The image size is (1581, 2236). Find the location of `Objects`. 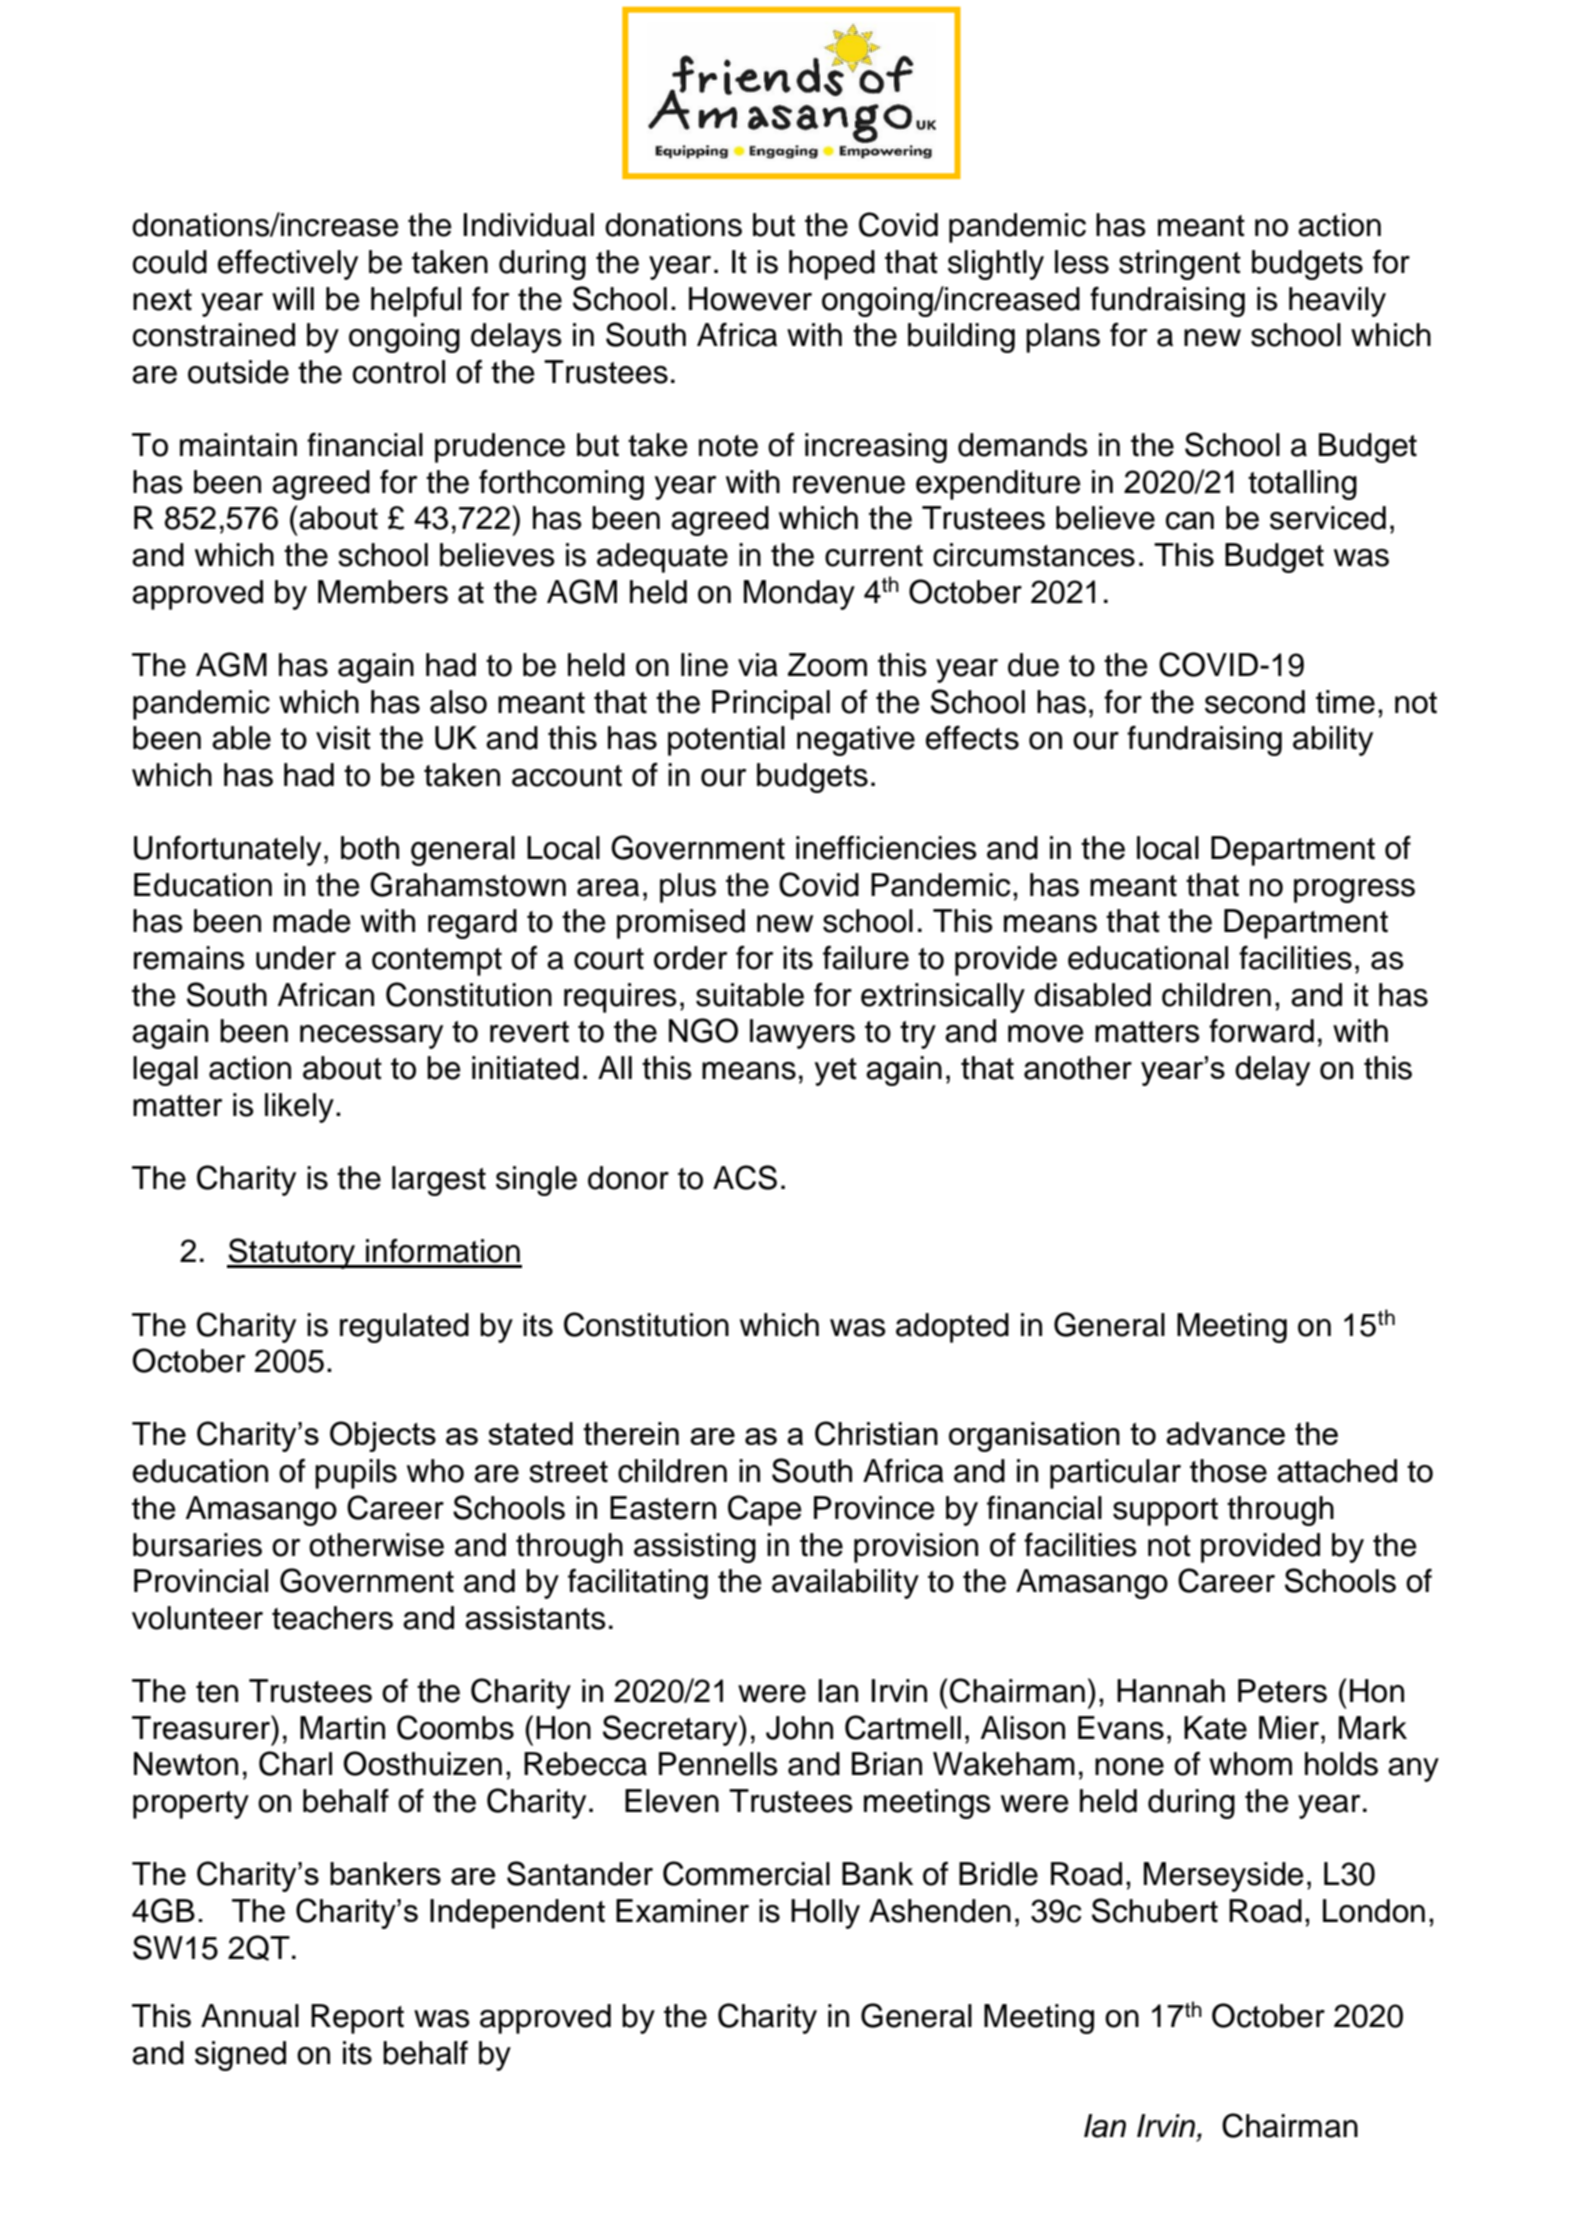

Objects is located at coordinates (383, 1436).
